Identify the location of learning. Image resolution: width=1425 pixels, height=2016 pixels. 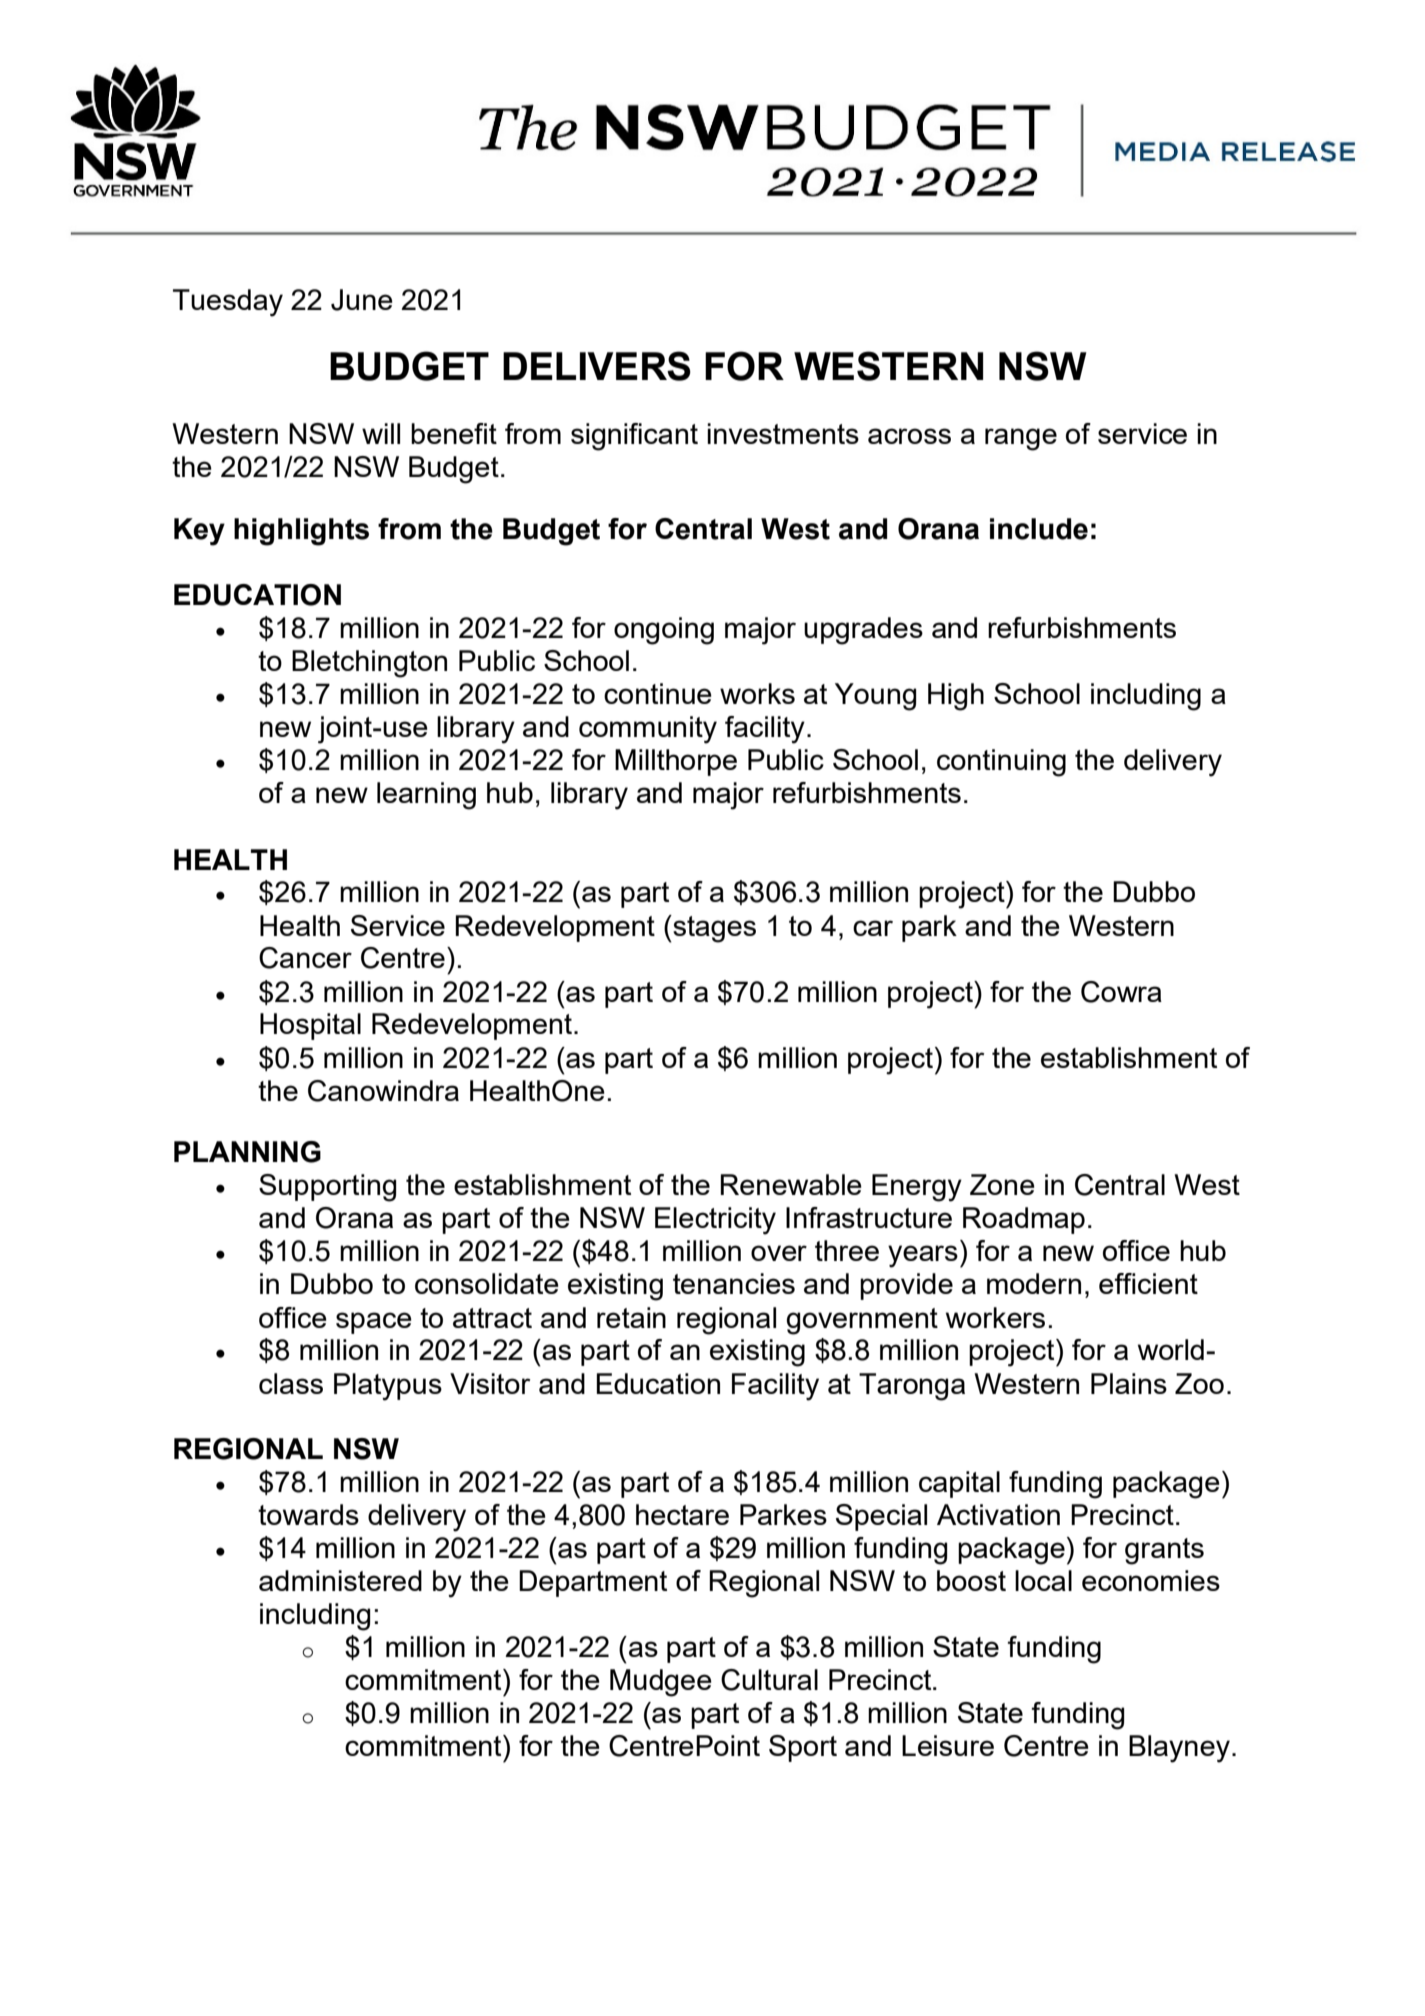
(426, 796).
